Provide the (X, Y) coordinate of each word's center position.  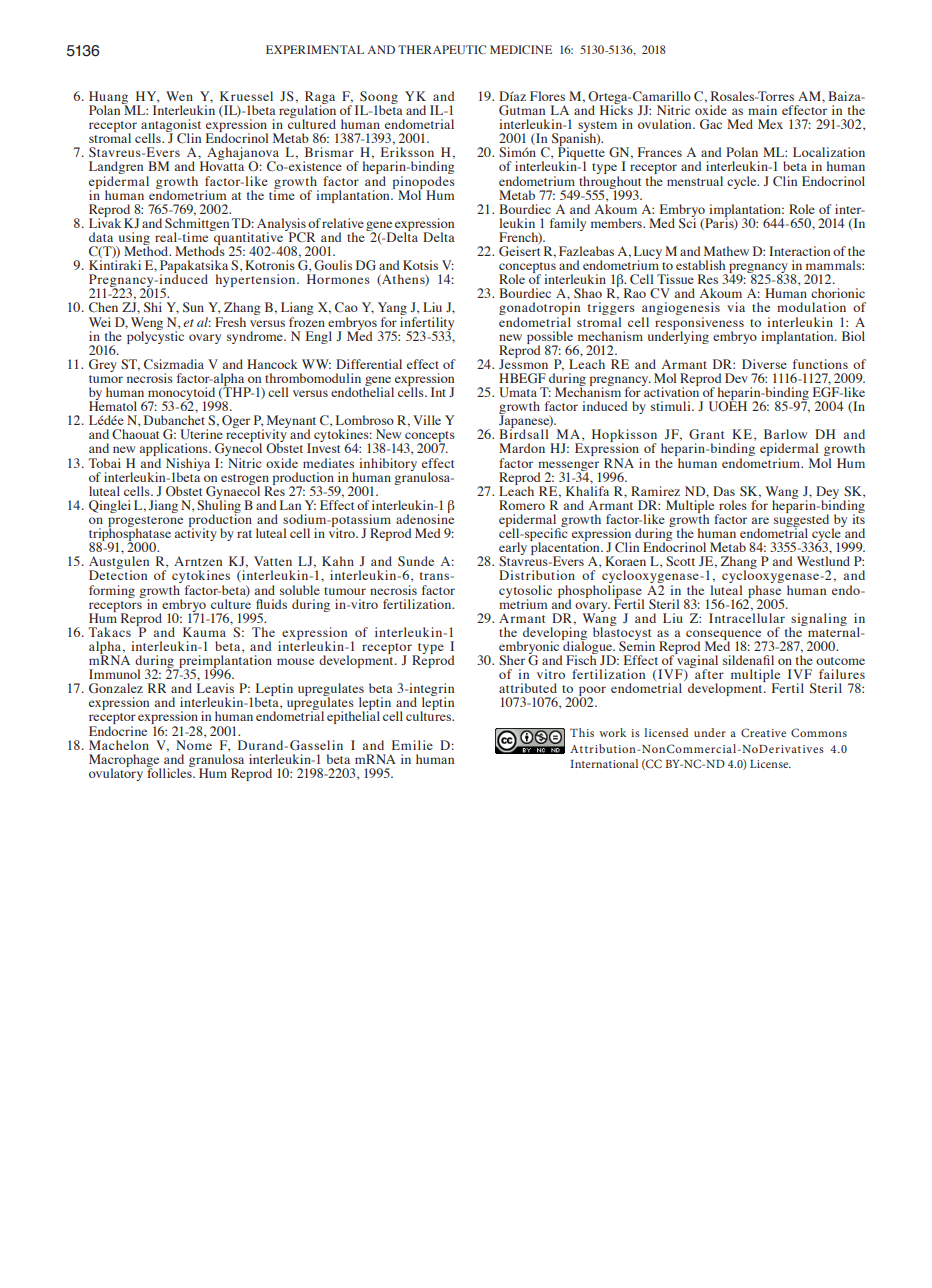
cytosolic (525, 592)
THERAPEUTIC (442, 49)
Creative (763, 732)
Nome (194, 745)
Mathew (726, 251)
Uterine (201, 434)
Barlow (785, 434)
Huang (108, 98)
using (133, 240)
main (762, 110)
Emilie (412, 745)
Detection (118, 574)
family (568, 224)
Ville (427, 420)
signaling (818, 620)
